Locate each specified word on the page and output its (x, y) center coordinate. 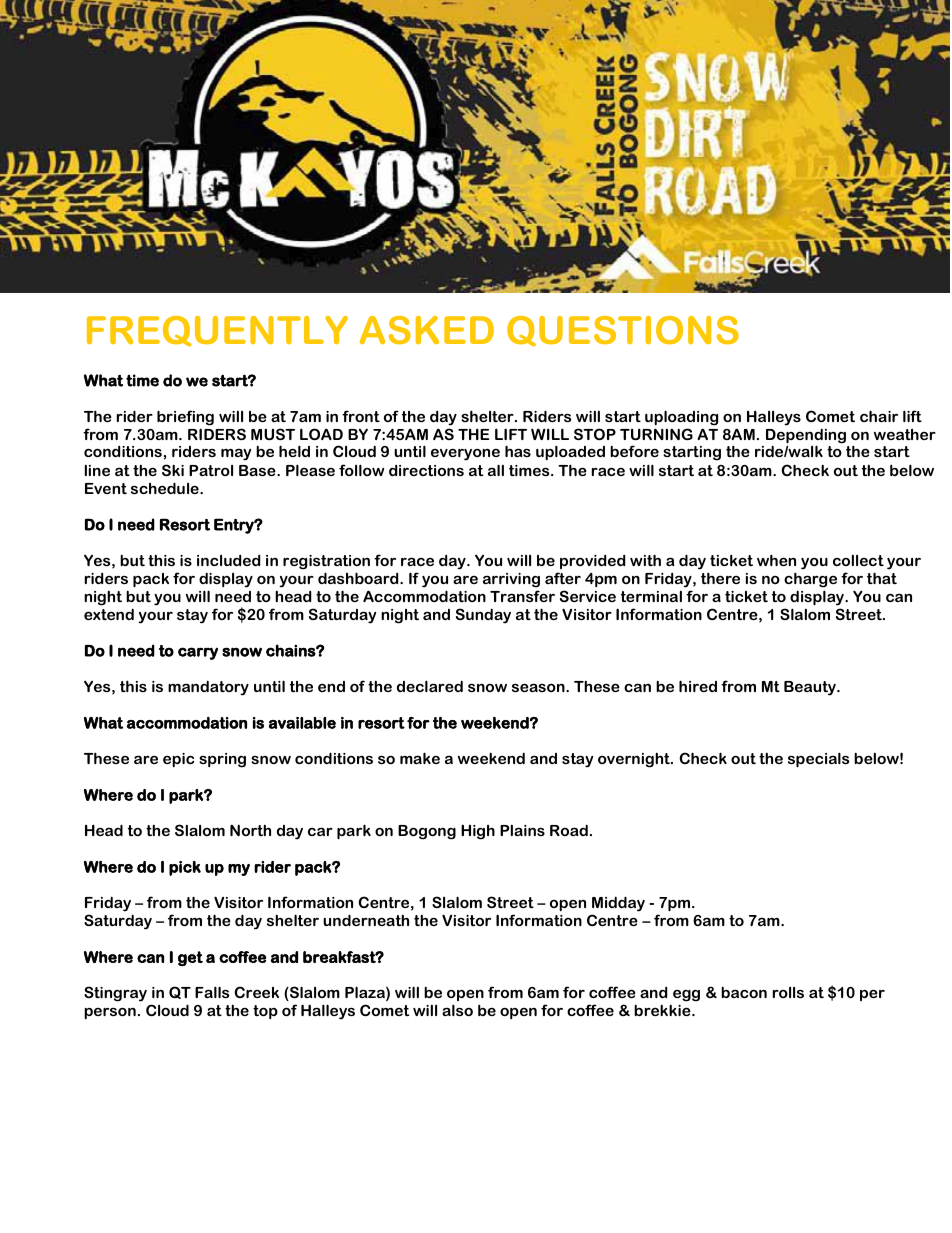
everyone (465, 454)
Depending (806, 437)
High (478, 832)
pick (185, 868)
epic (178, 760)
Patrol (211, 470)
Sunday (483, 616)
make (420, 758)
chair (879, 416)
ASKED (427, 330)
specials (818, 760)
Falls (212, 992)
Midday (618, 904)
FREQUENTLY (217, 331)
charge (810, 580)
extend (109, 614)
